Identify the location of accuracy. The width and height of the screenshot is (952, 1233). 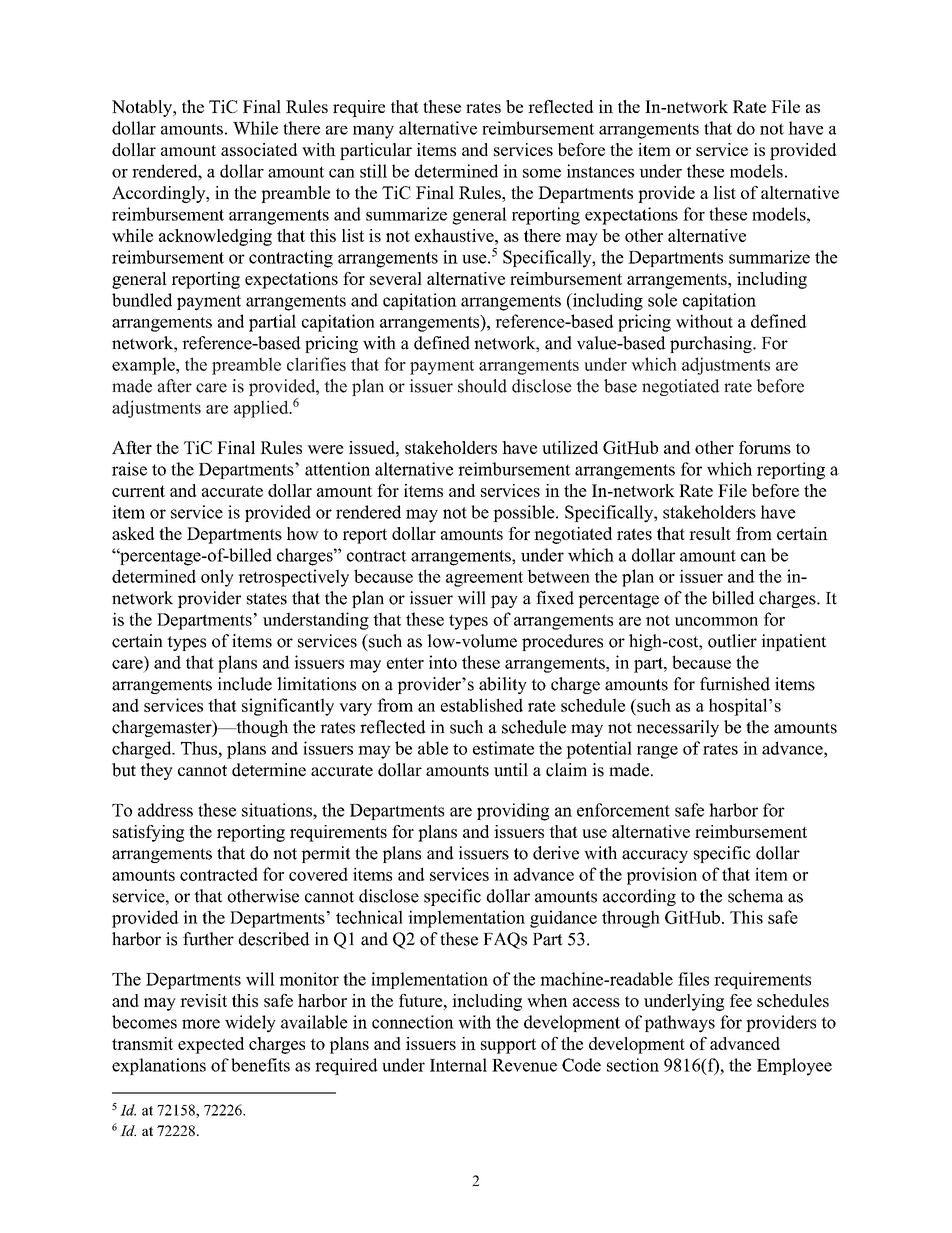
(655, 856).
